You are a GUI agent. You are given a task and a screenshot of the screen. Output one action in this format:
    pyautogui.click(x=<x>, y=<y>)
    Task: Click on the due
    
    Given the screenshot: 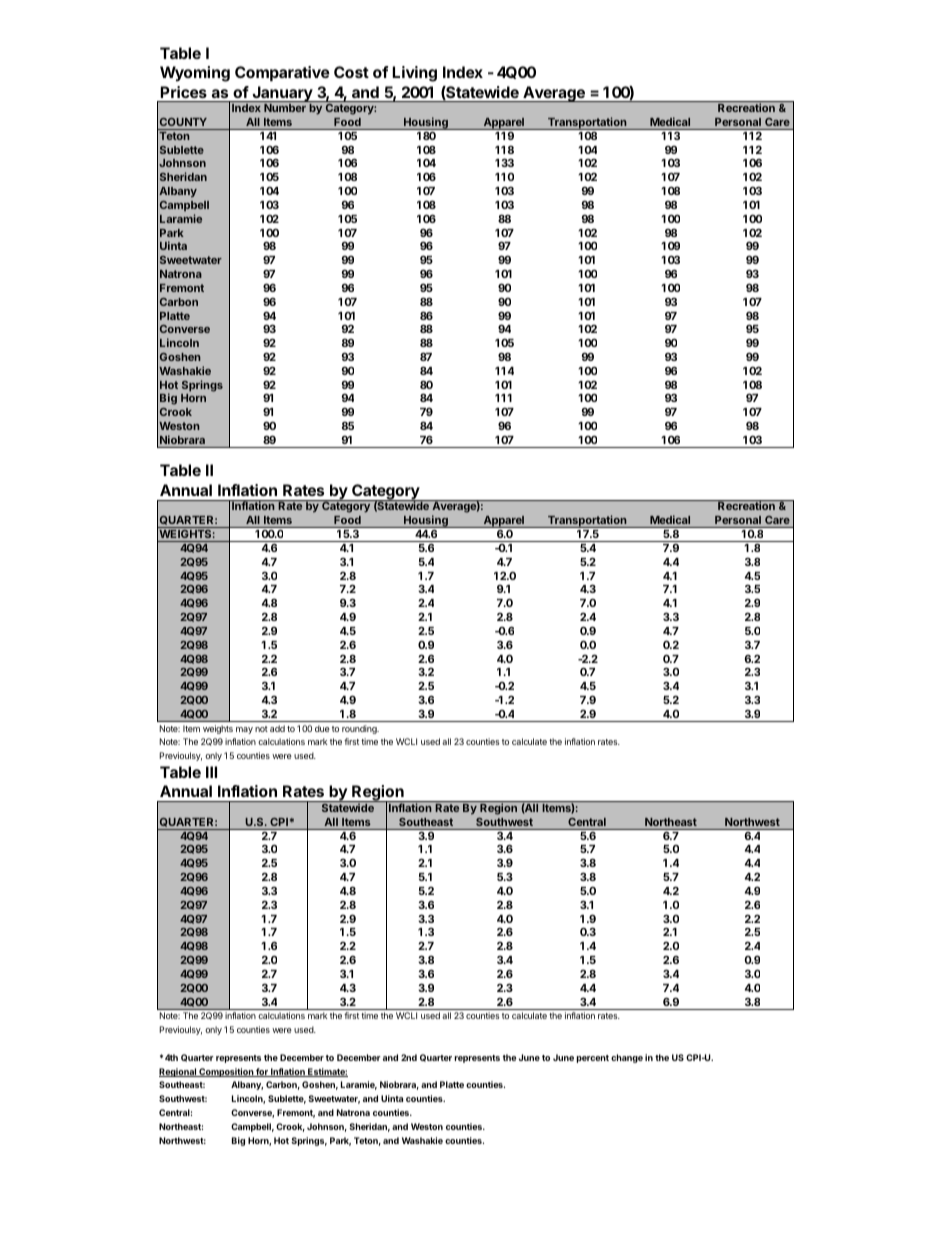 What is the action you would take?
    pyautogui.click(x=322, y=728)
